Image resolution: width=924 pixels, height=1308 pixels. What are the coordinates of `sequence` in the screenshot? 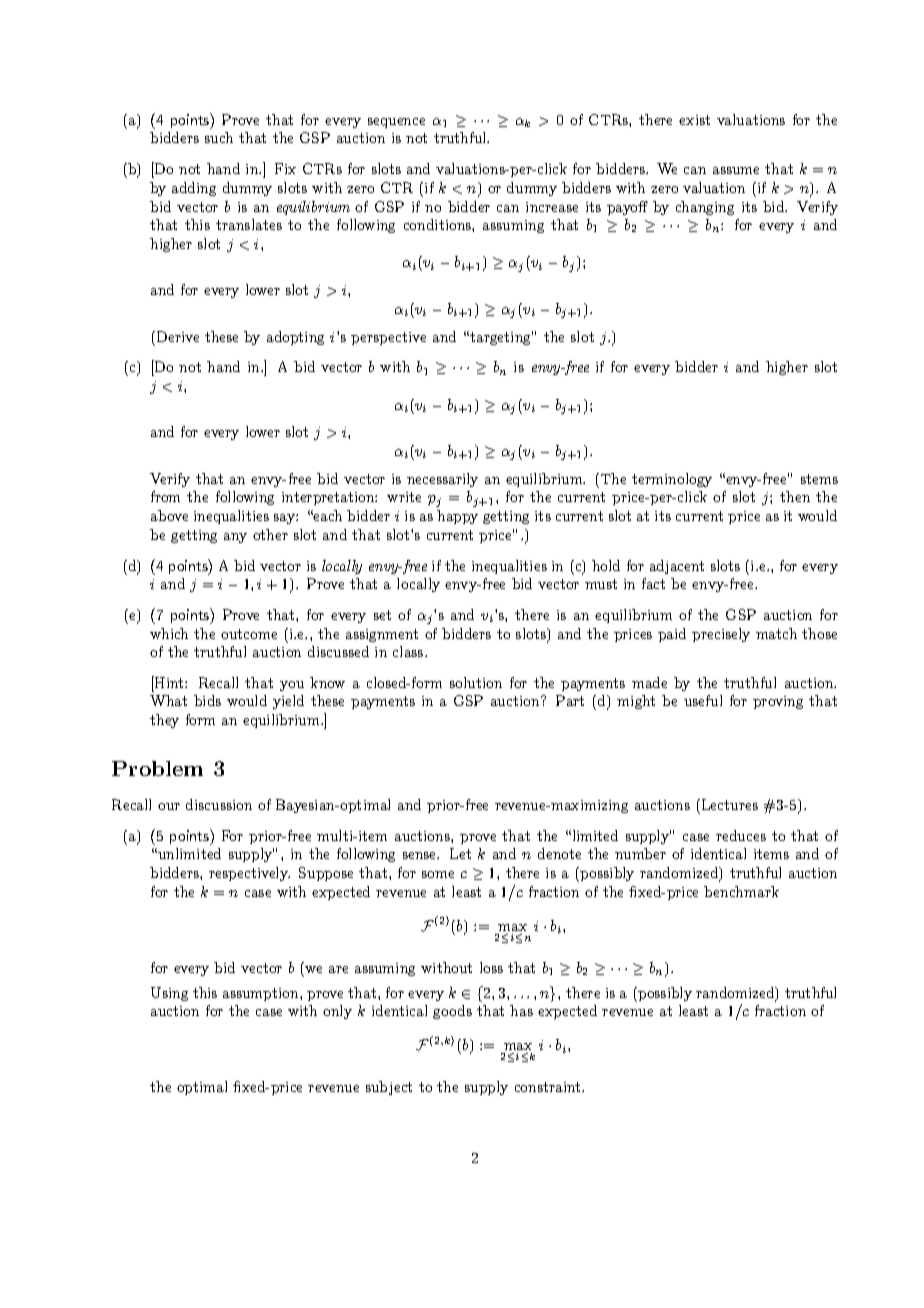 It's located at (396, 123).
